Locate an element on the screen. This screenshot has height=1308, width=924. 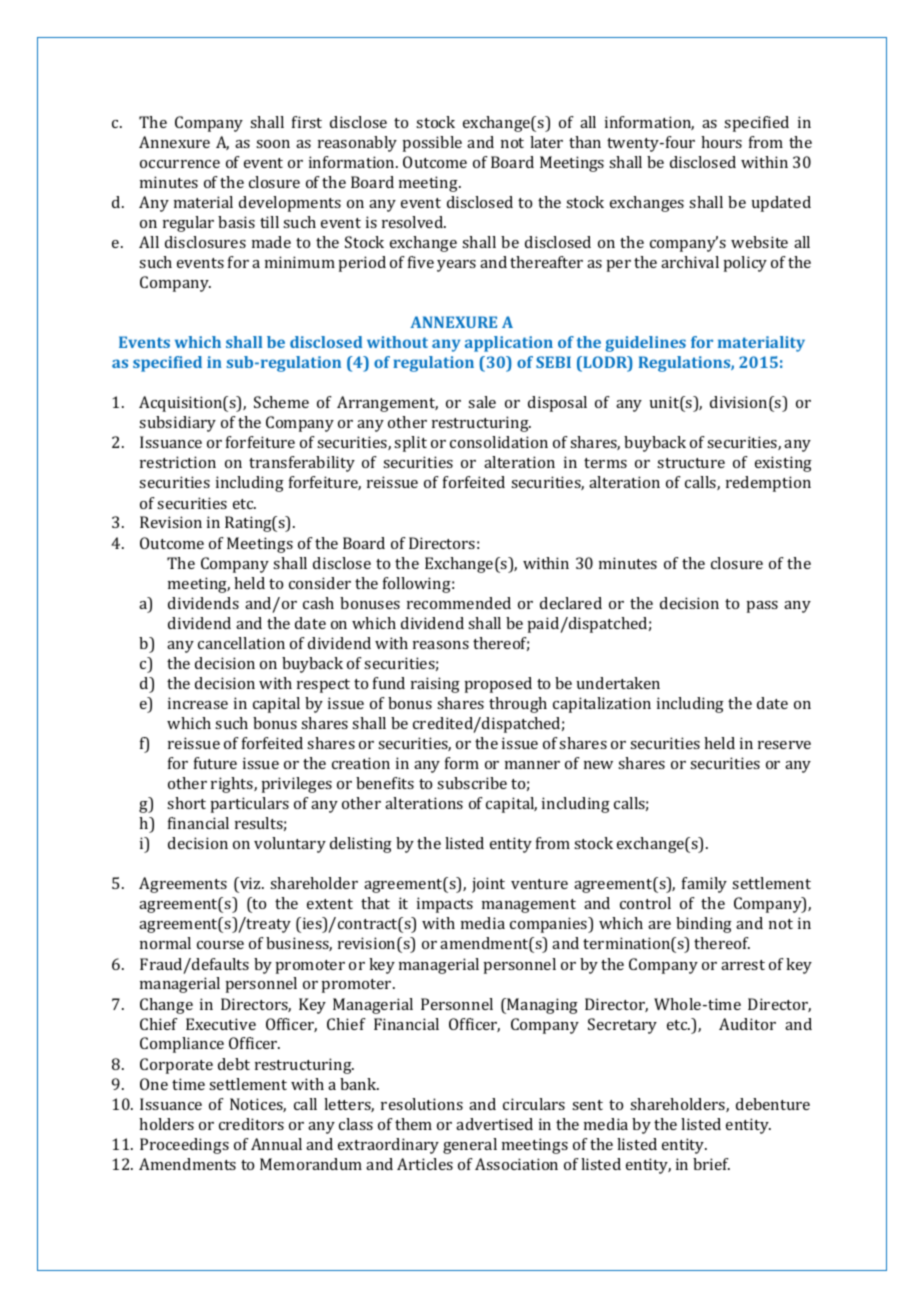
Scheme is located at coordinates (281, 402).
